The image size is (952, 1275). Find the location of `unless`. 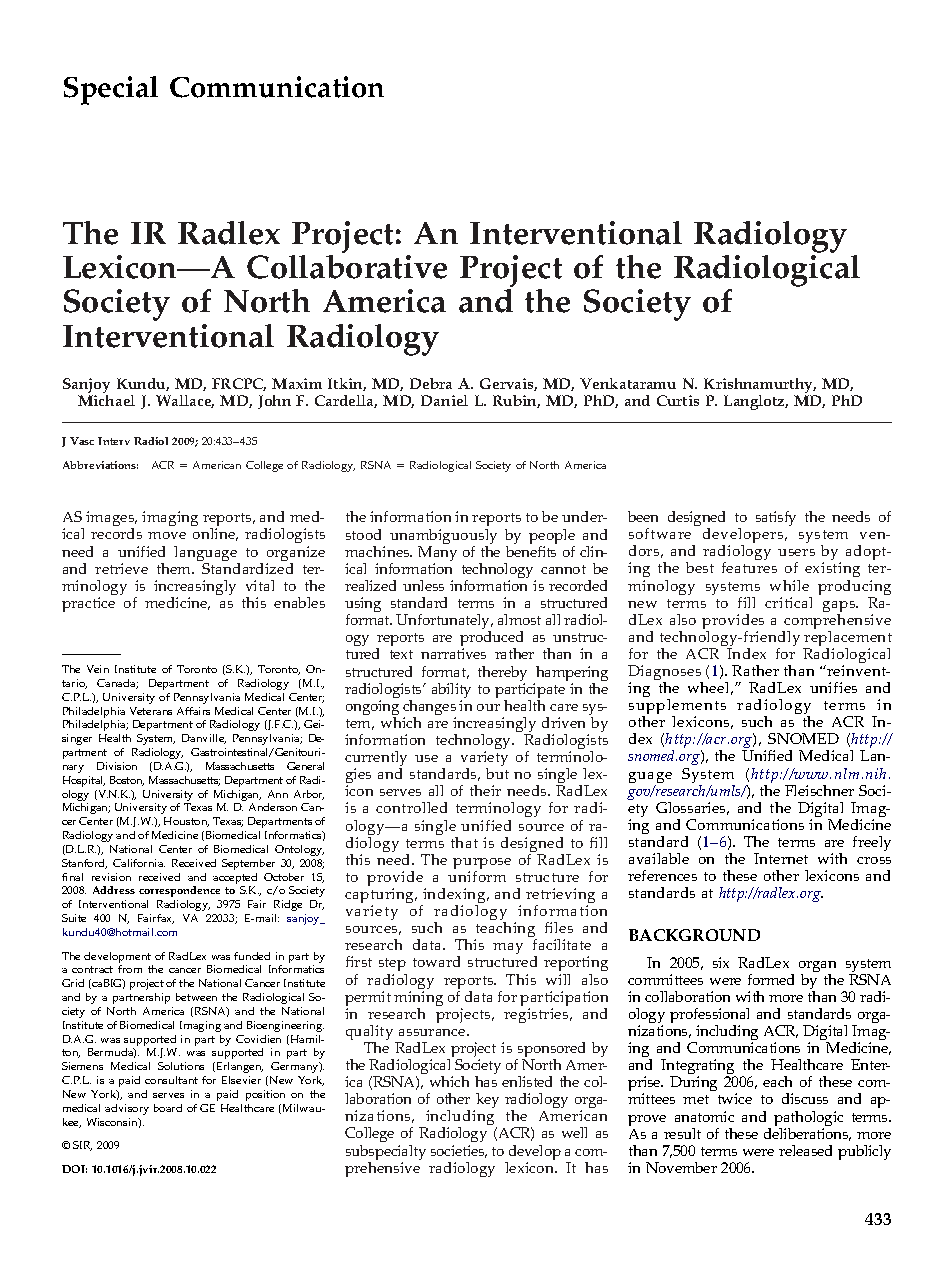

unless is located at coordinates (423, 585).
